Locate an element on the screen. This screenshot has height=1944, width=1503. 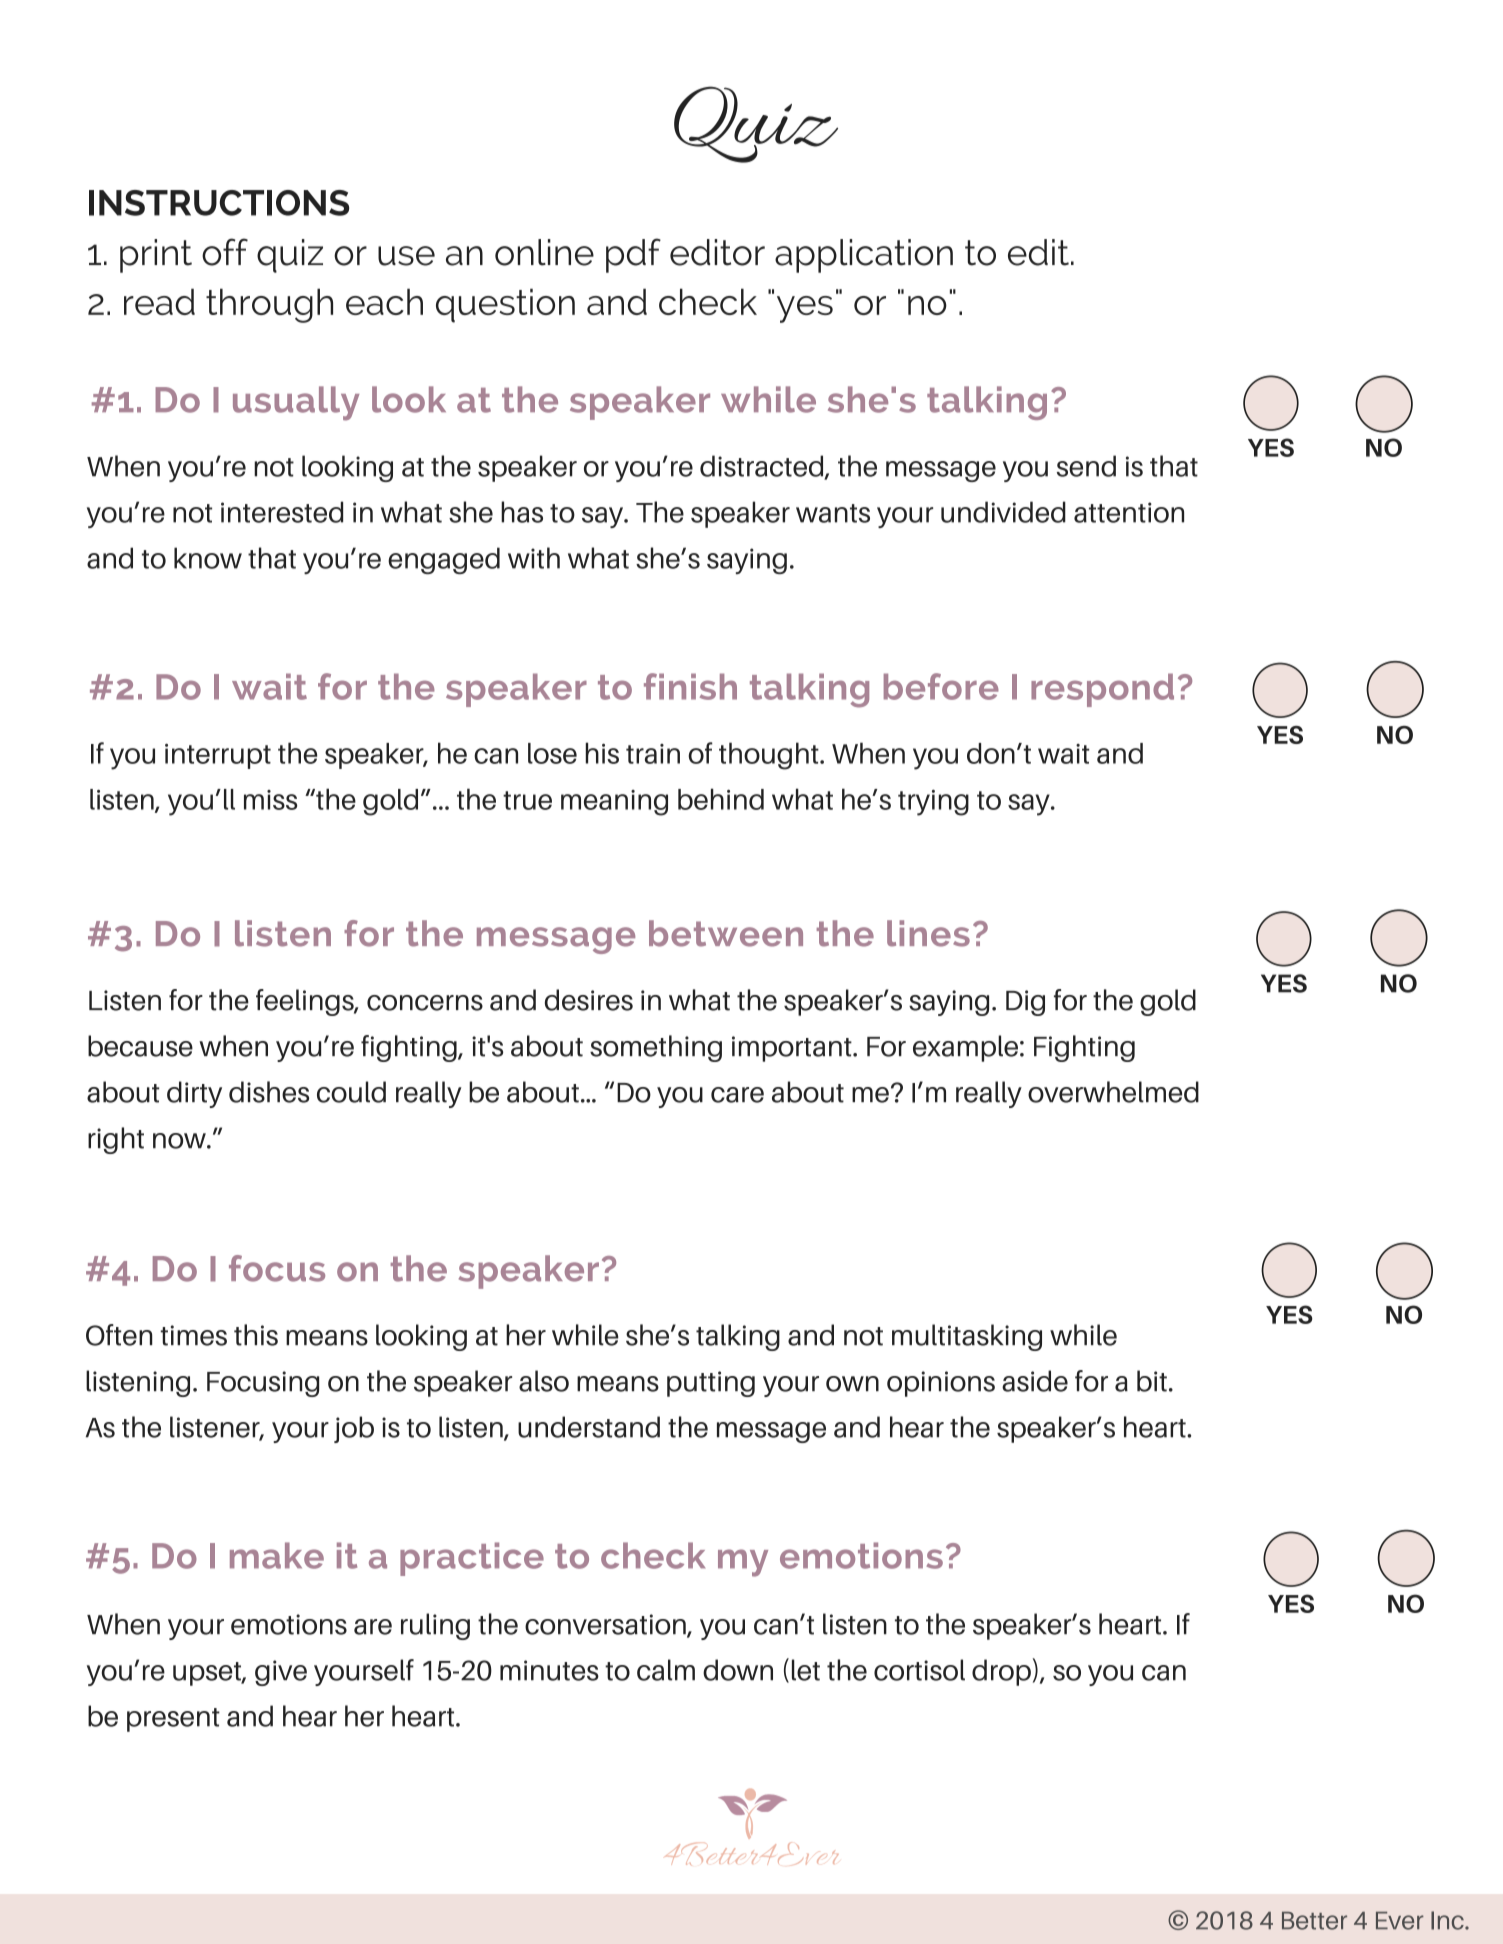
let is located at coordinates (806, 1670).
